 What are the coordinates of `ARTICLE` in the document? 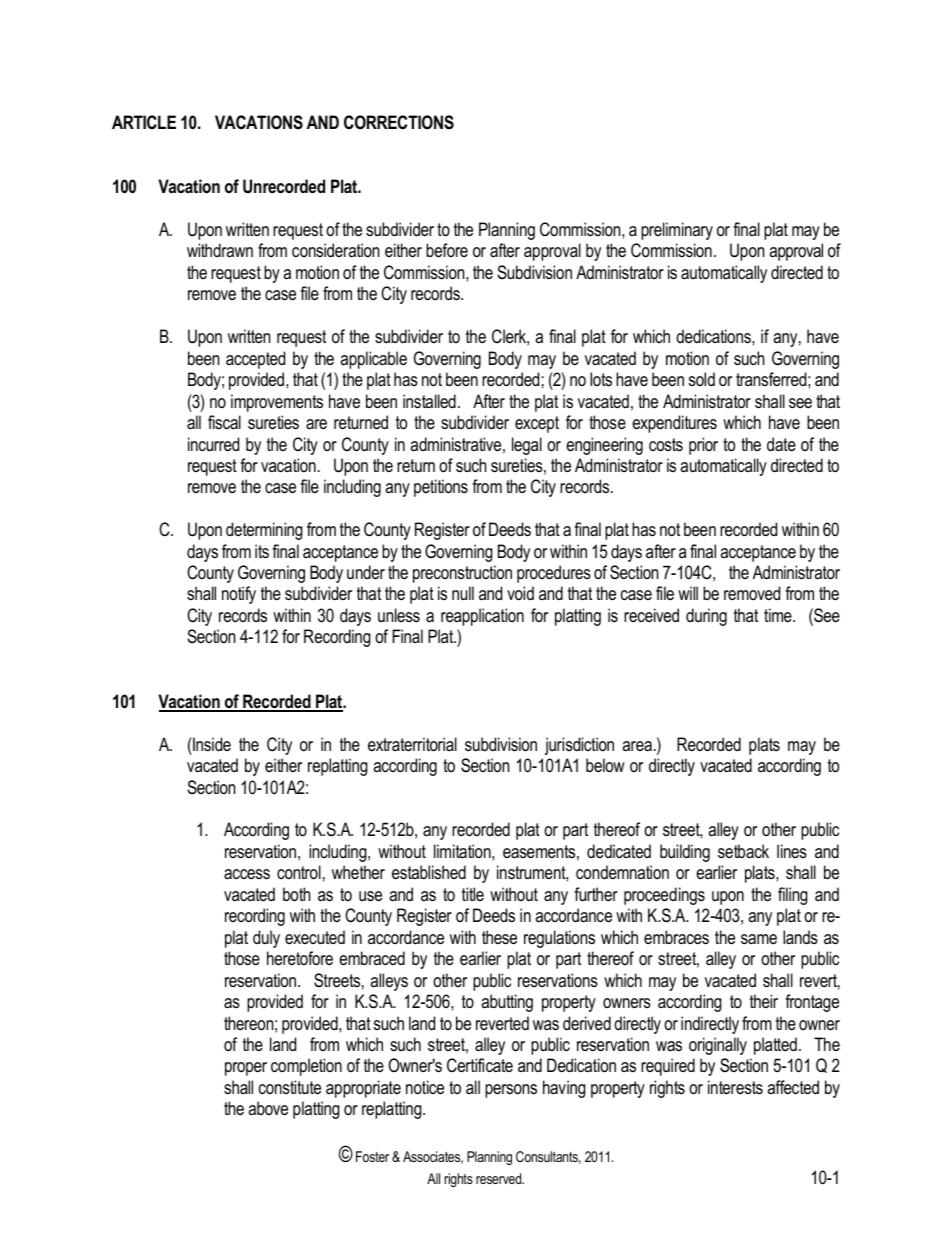 It's located at (144, 122).
